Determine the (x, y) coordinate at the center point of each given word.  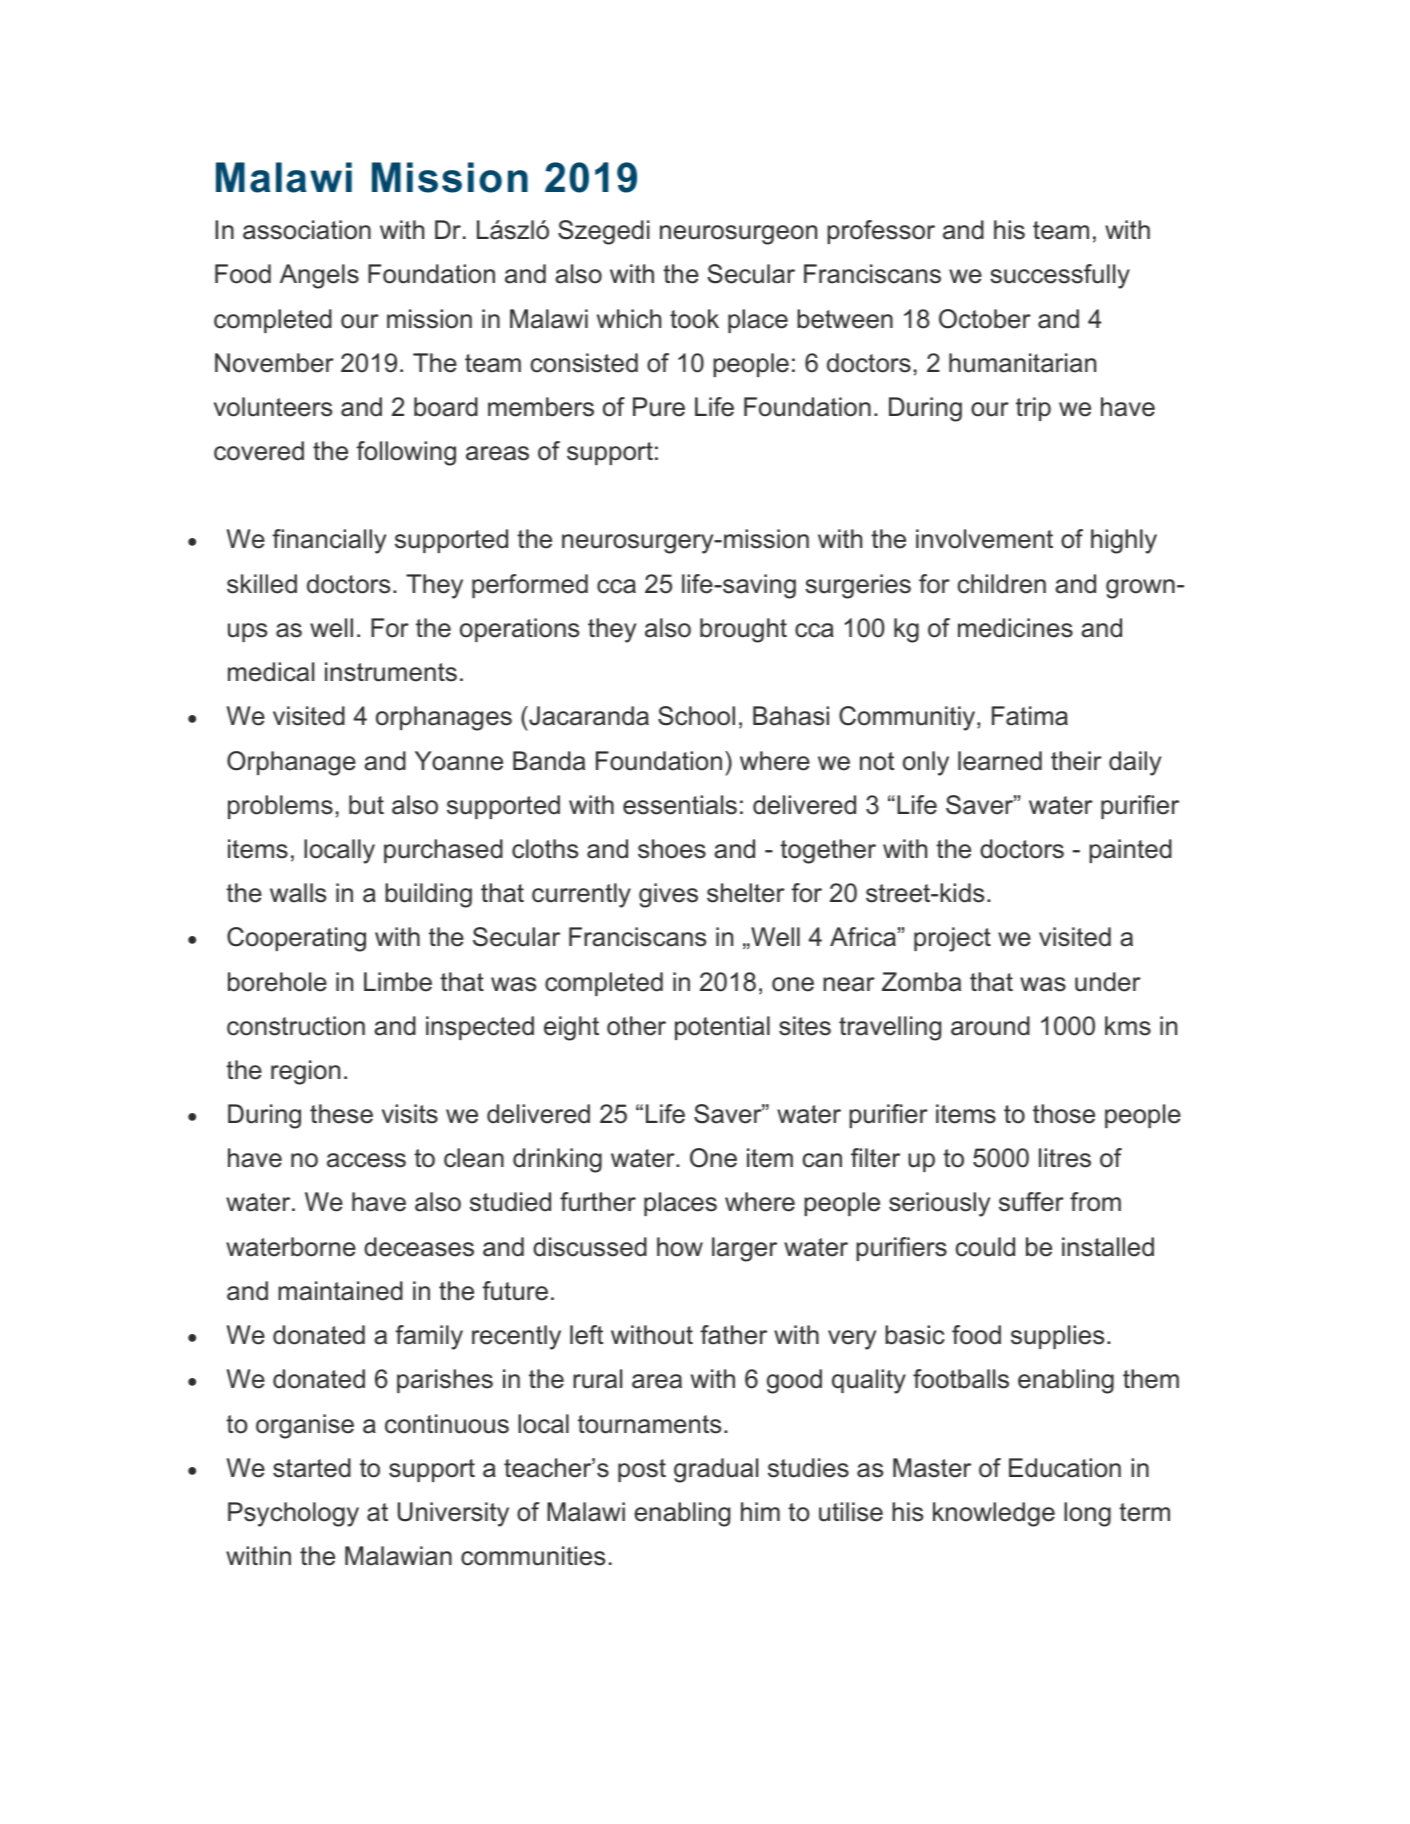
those (1064, 1114)
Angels (319, 276)
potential (722, 1028)
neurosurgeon (738, 235)
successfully (1060, 276)
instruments (391, 672)
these (341, 1114)
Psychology (293, 1514)
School (696, 716)
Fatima (1030, 716)
